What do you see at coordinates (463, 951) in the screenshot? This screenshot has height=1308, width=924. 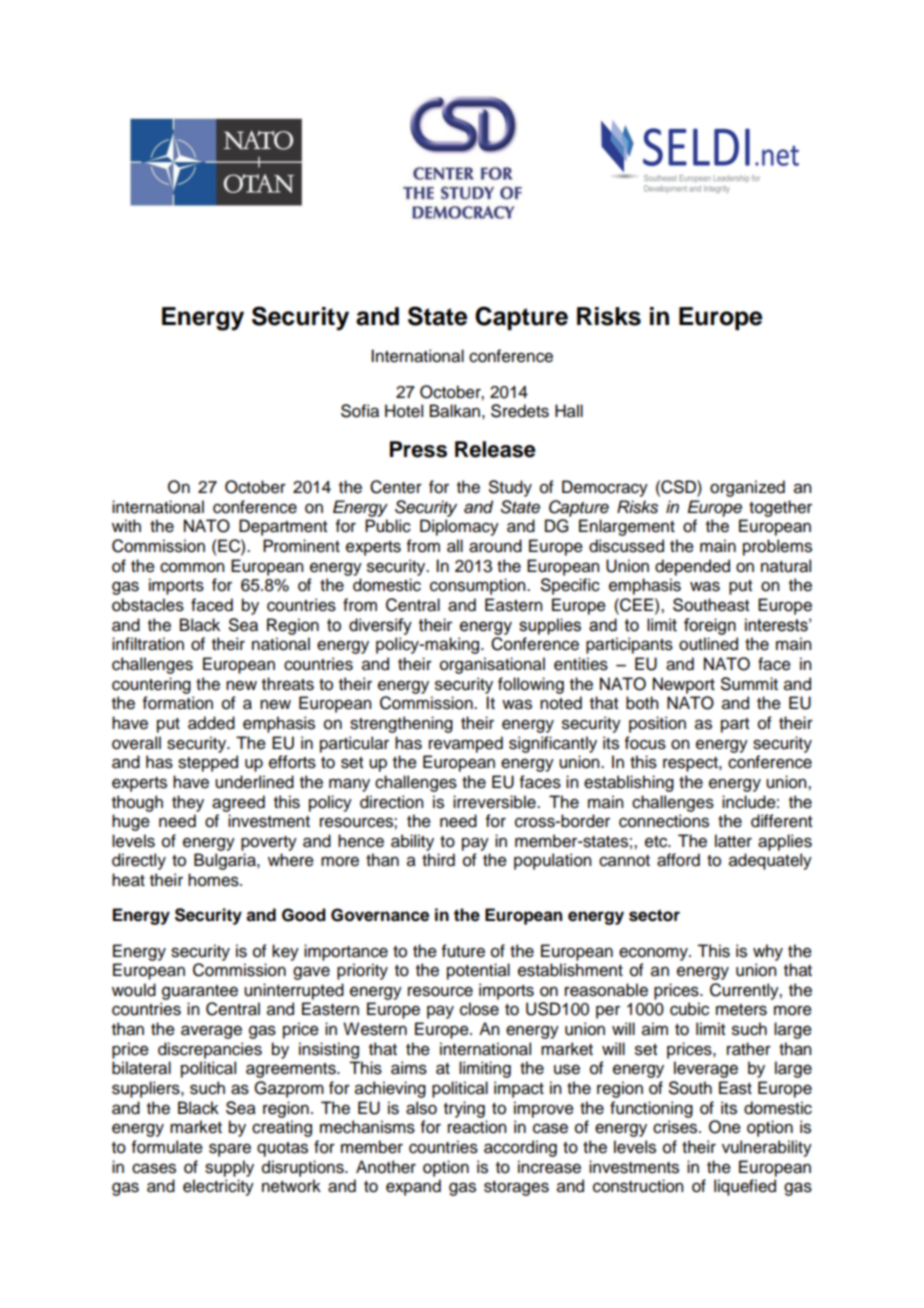 I see `future` at bounding box center [463, 951].
